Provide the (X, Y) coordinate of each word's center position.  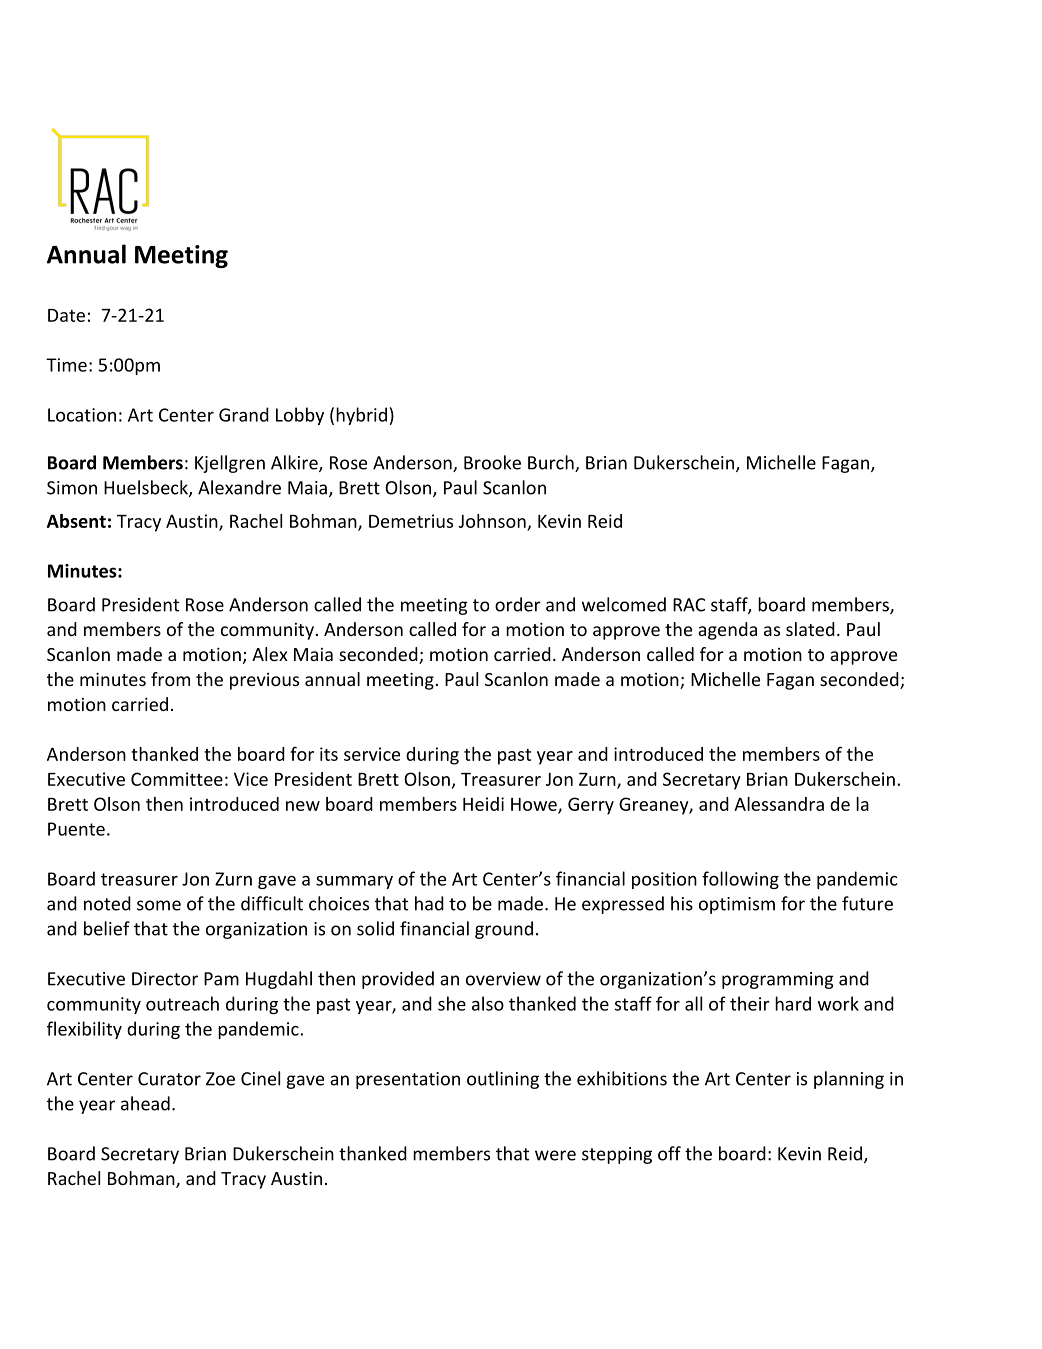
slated (810, 629)
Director (165, 979)
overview (503, 979)
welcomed (624, 604)
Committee (177, 779)
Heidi (483, 804)
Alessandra (779, 804)
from (170, 679)
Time (66, 365)
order (518, 604)
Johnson (492, 521)
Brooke (492, 462)
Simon (72, 488)
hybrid (361, 416)
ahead (145, 1103)
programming (778, 980)
